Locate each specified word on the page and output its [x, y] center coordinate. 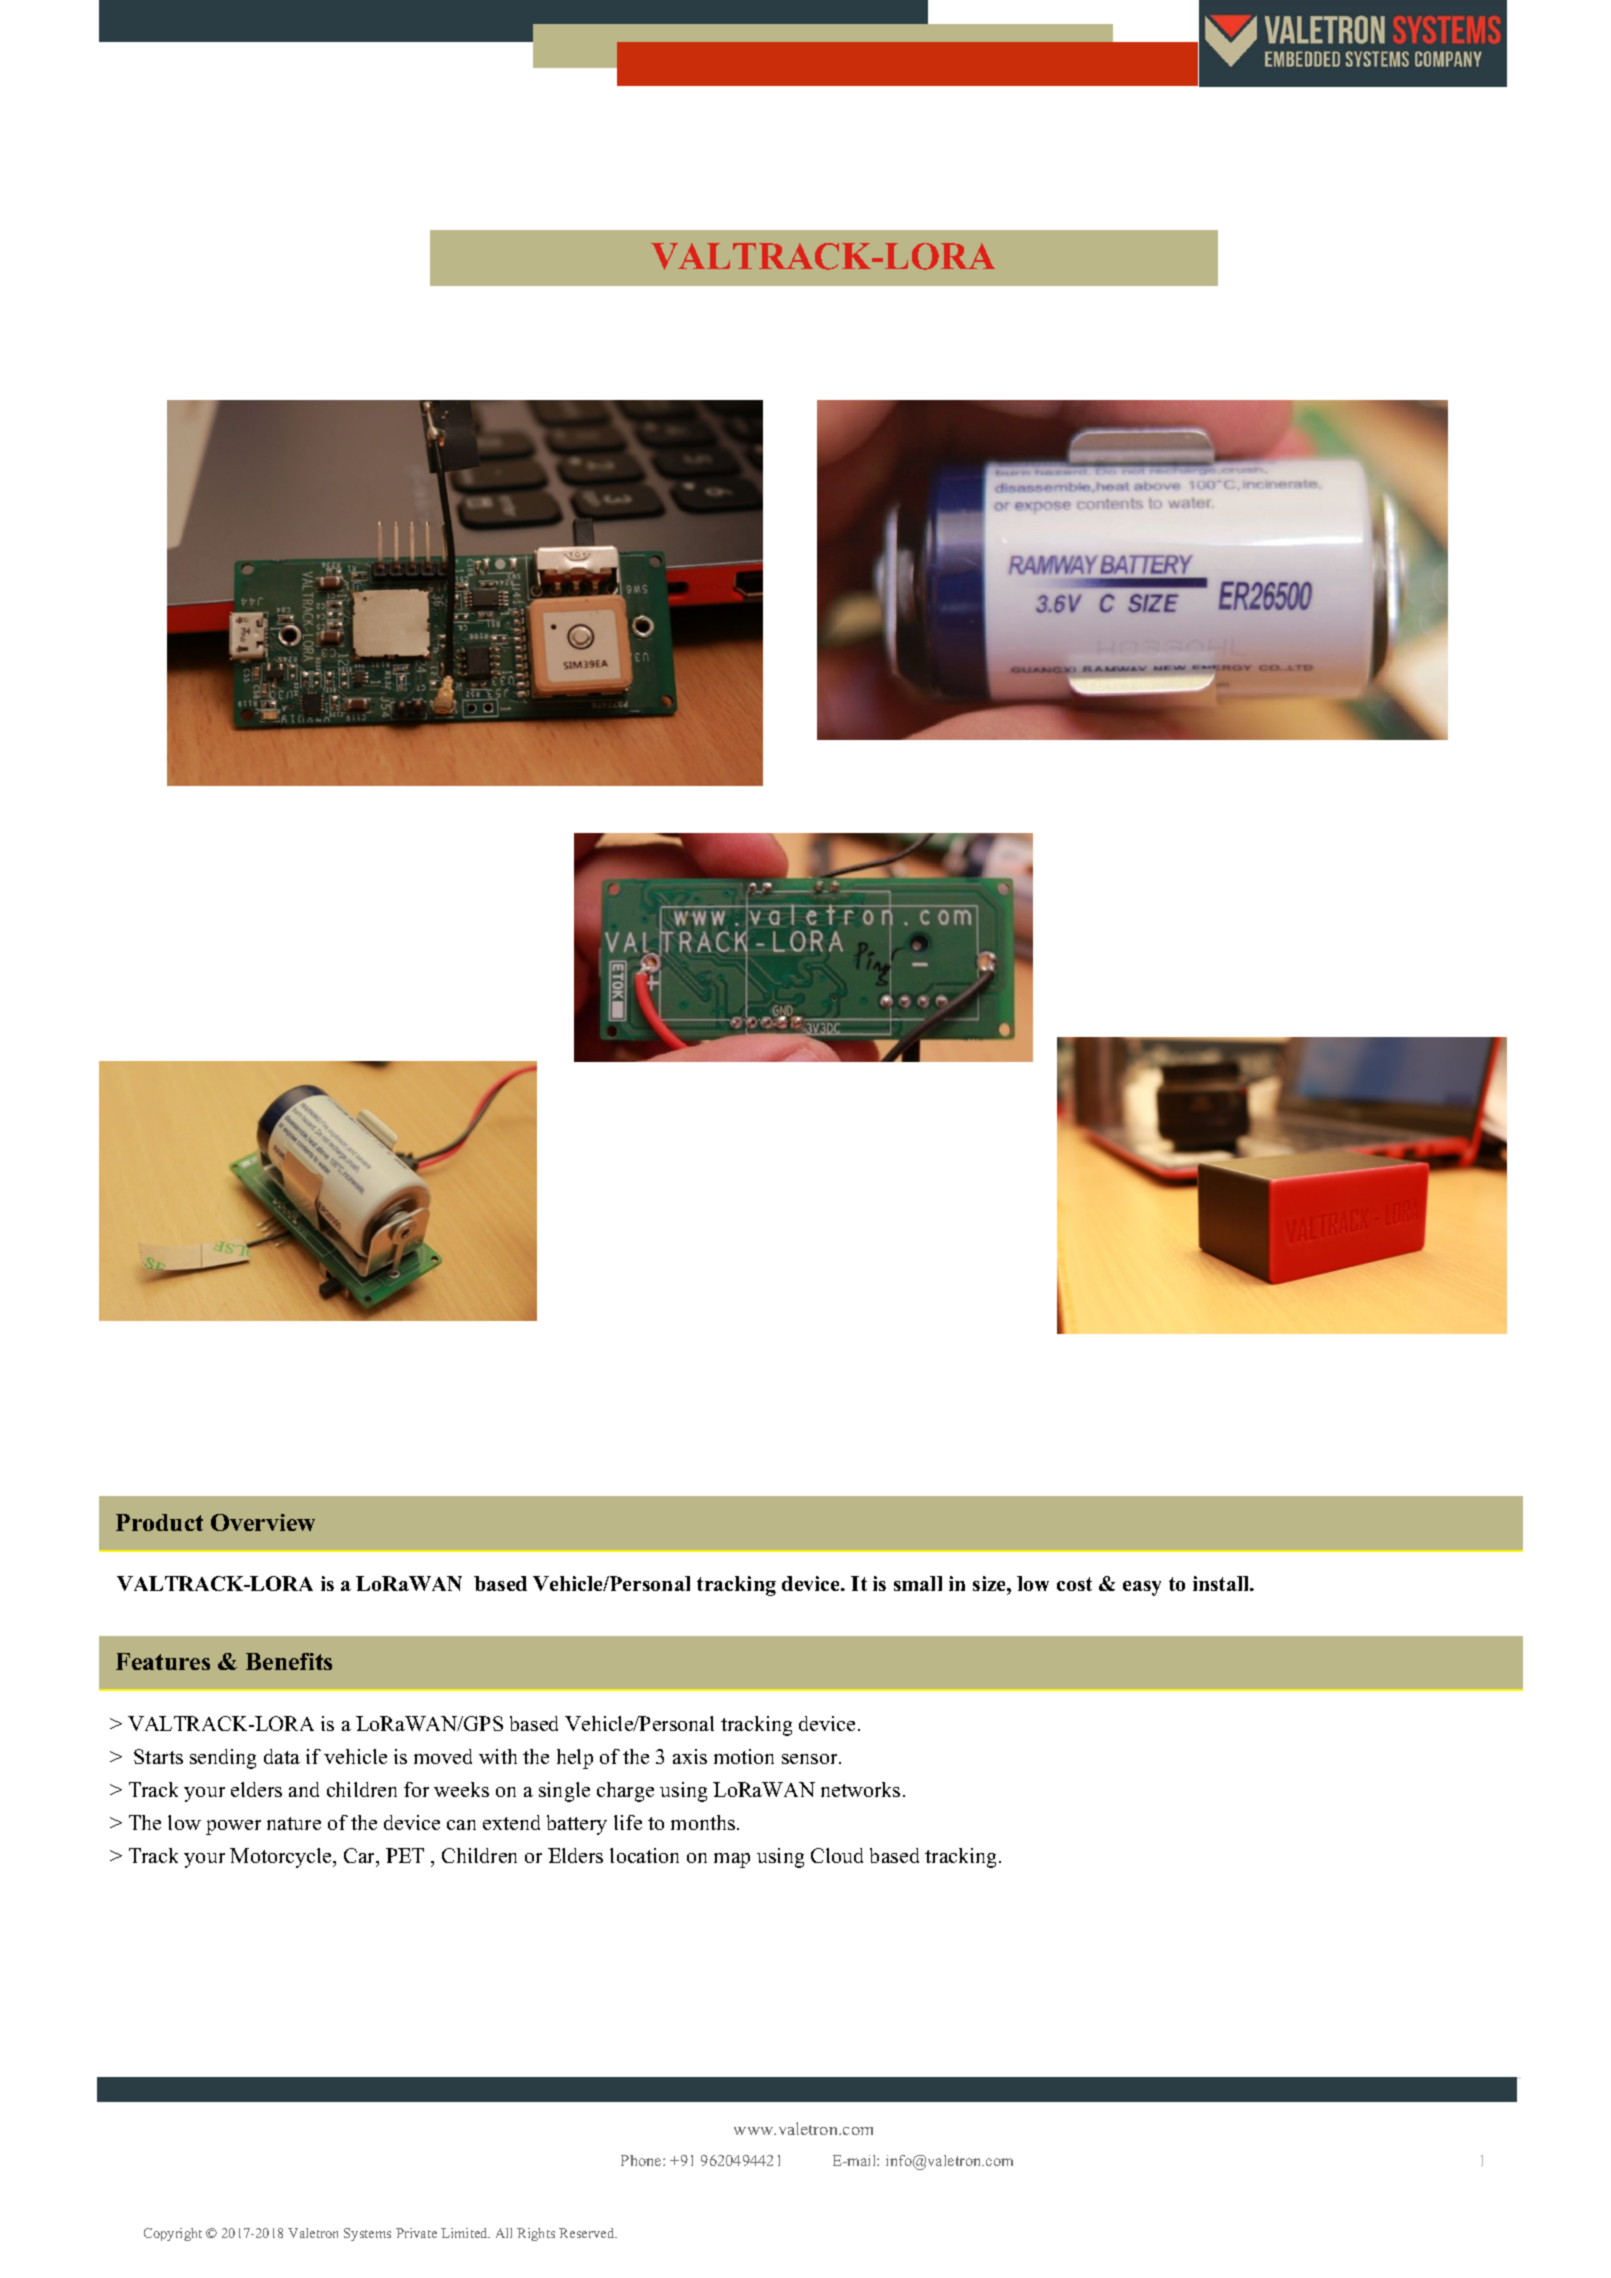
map [732, 1860]
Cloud [837, 1855]
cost [1074, 1584]
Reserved [588, 2233]
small [918, 1583]
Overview [263, 1522]
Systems [367, 2234]
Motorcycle [282, 1858]
